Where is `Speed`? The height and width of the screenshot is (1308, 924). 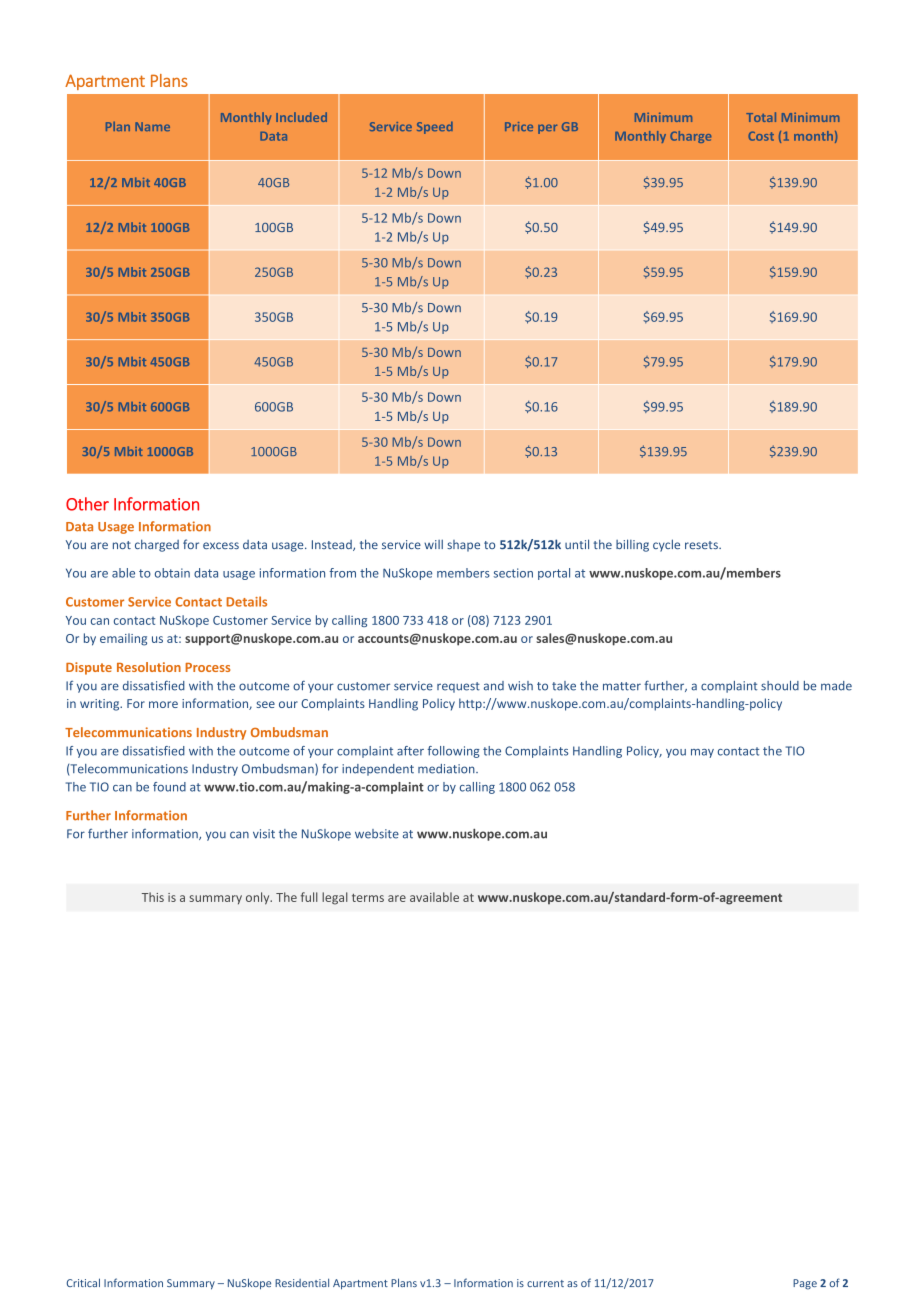
Speed is located at coordinates (435, 128).
